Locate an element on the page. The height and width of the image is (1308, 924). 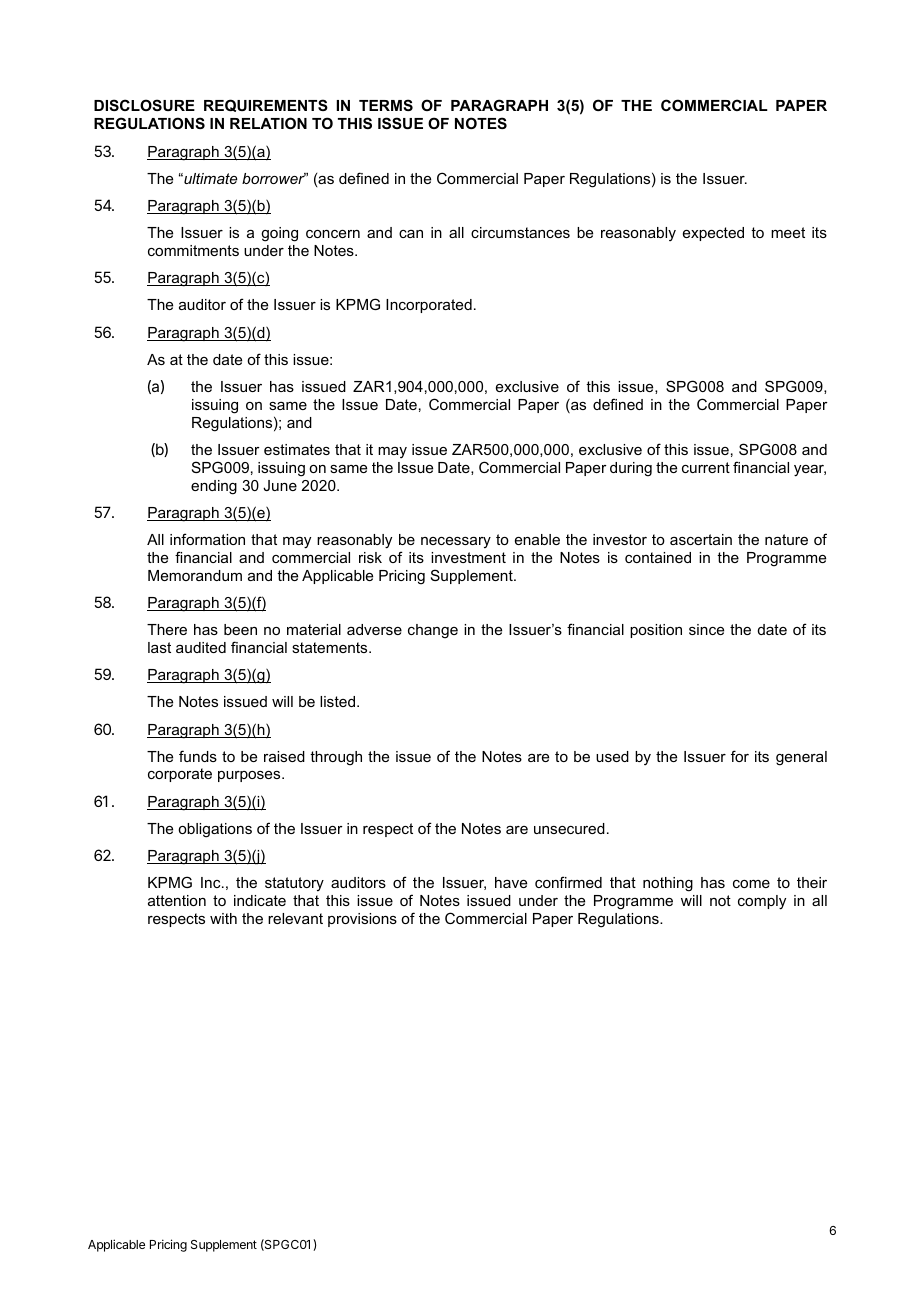
TERMS is located at coordinates (386, 105).
